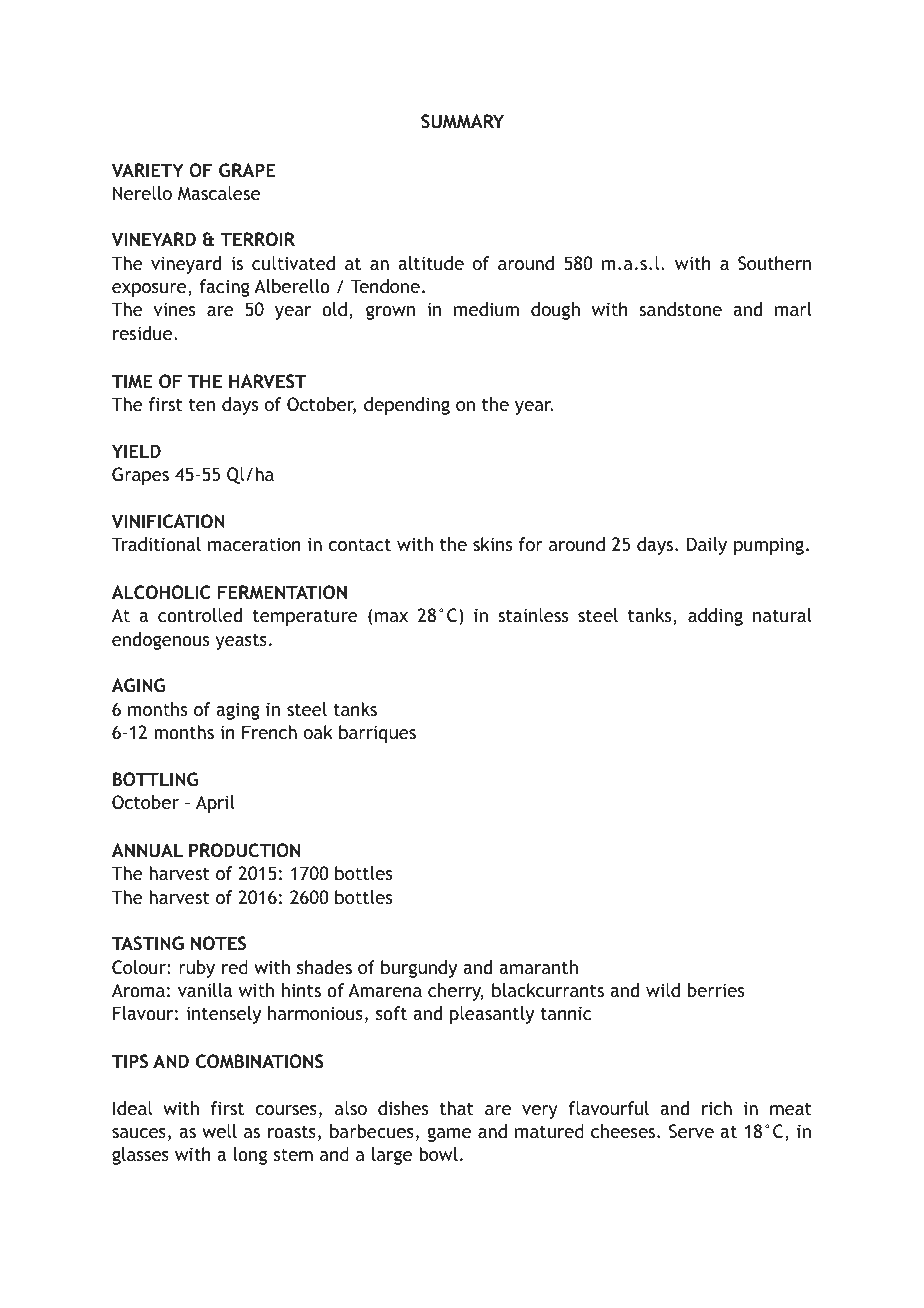  Describe the element at coordinates (774, 263) in the screenshot. I see `Southern` at that location.
